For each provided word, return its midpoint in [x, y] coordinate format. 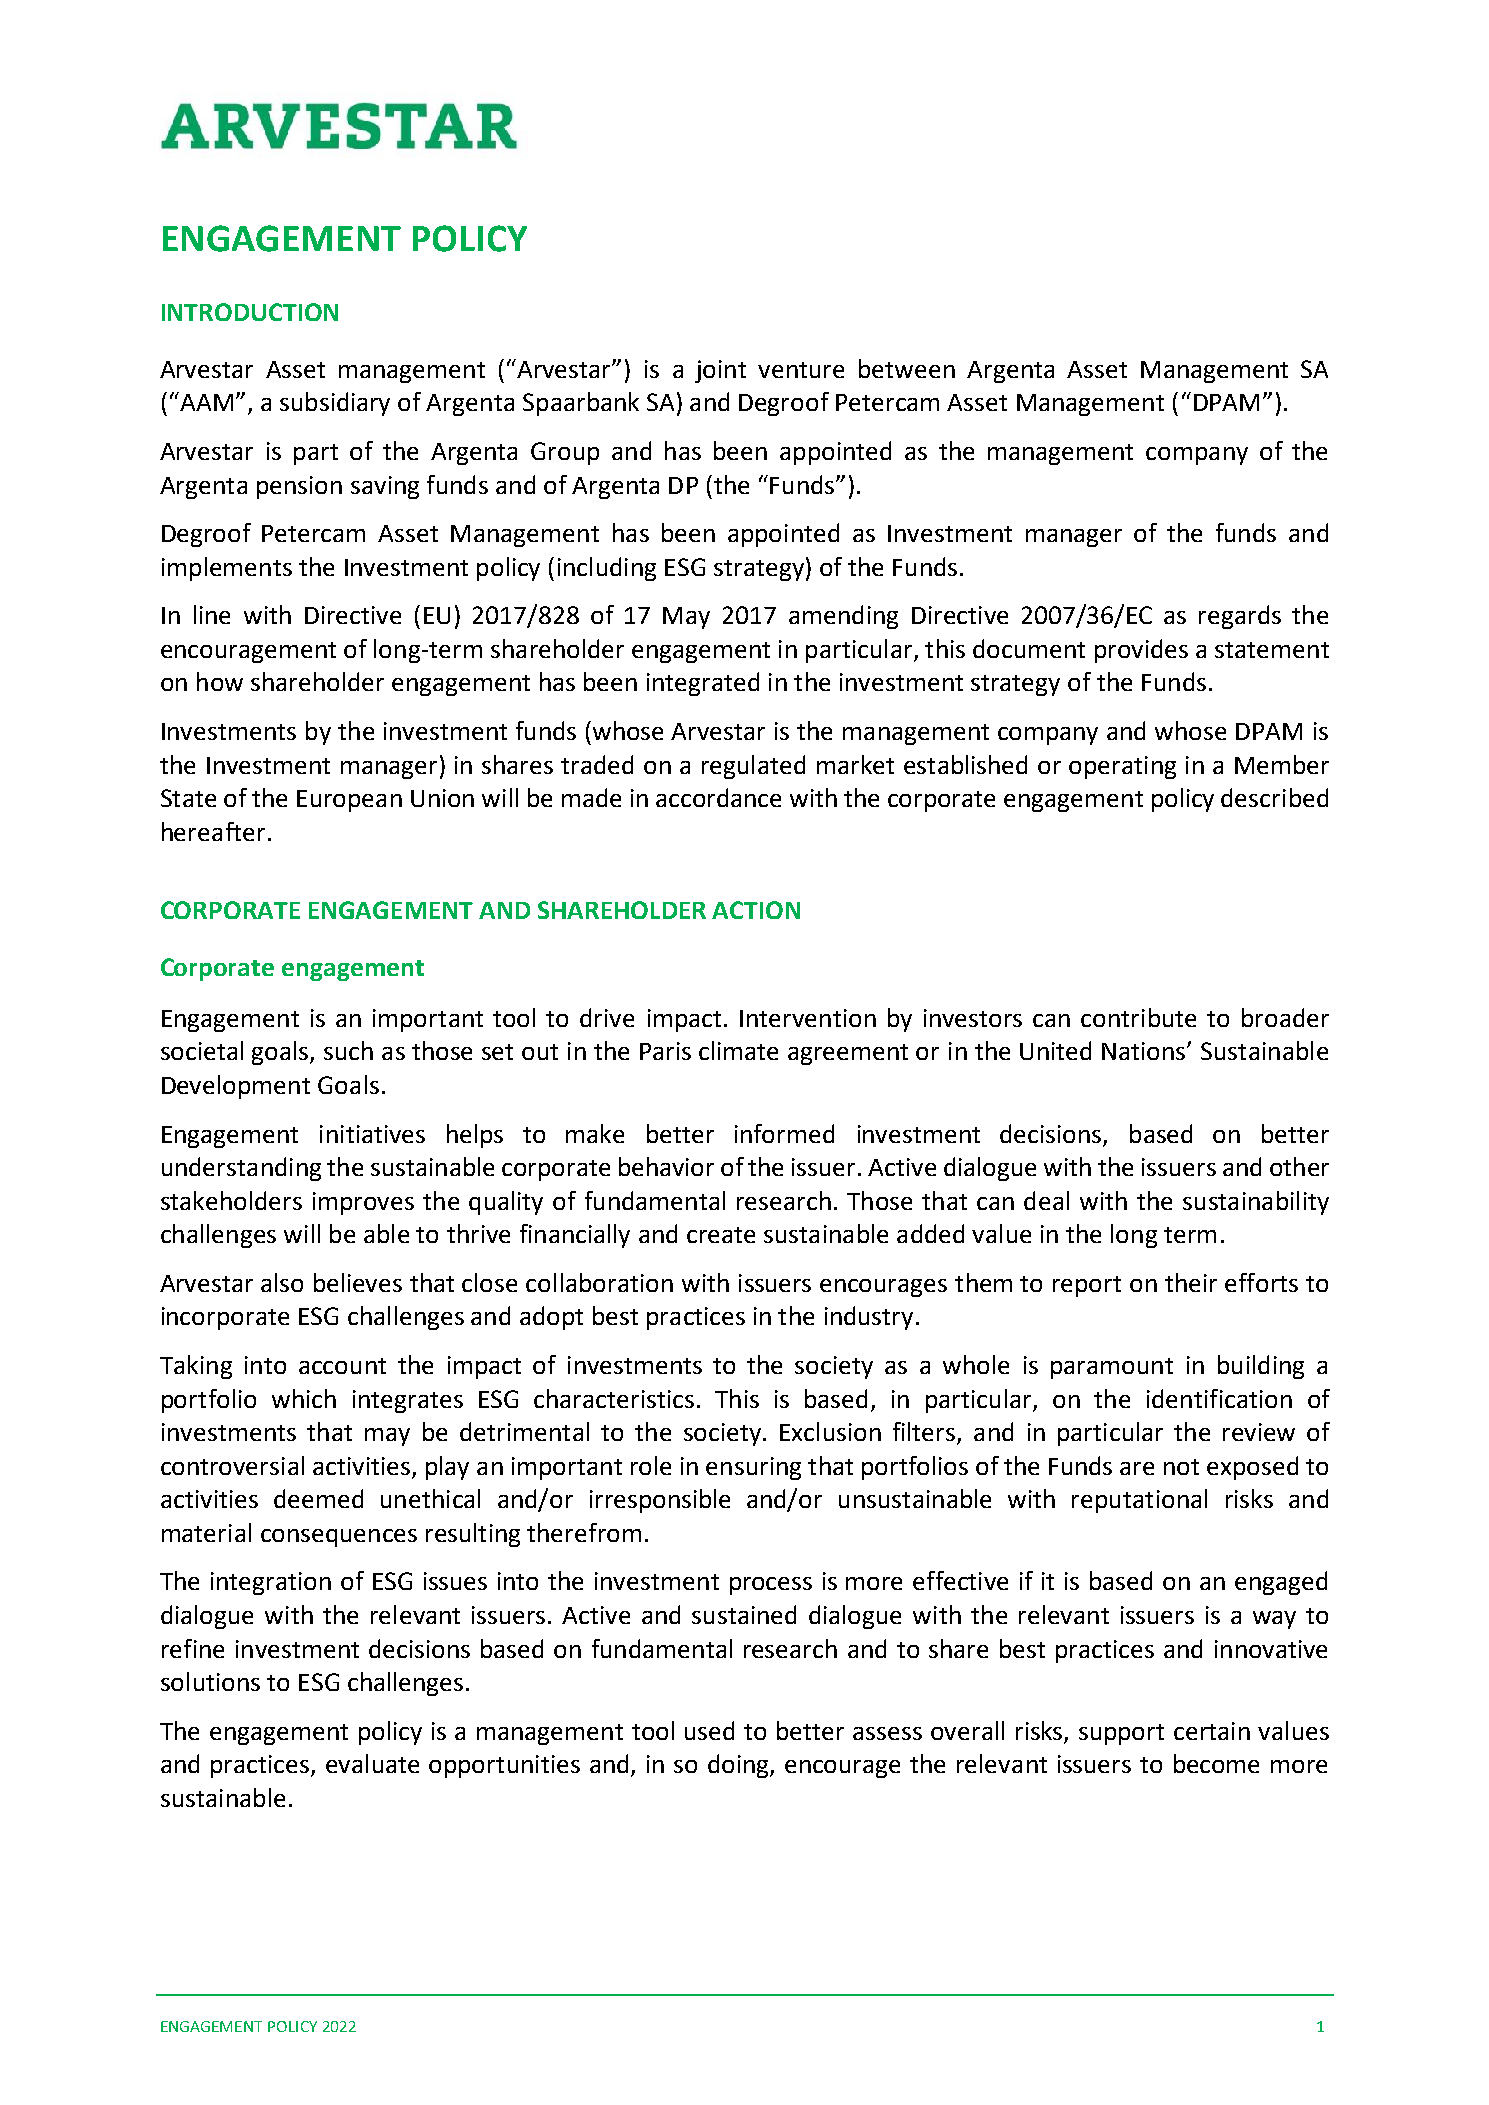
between [907, 368]
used [709, 1730]
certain [1212, 1731]
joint [720, 371]
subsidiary [335, 404]
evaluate [372, 1763]
